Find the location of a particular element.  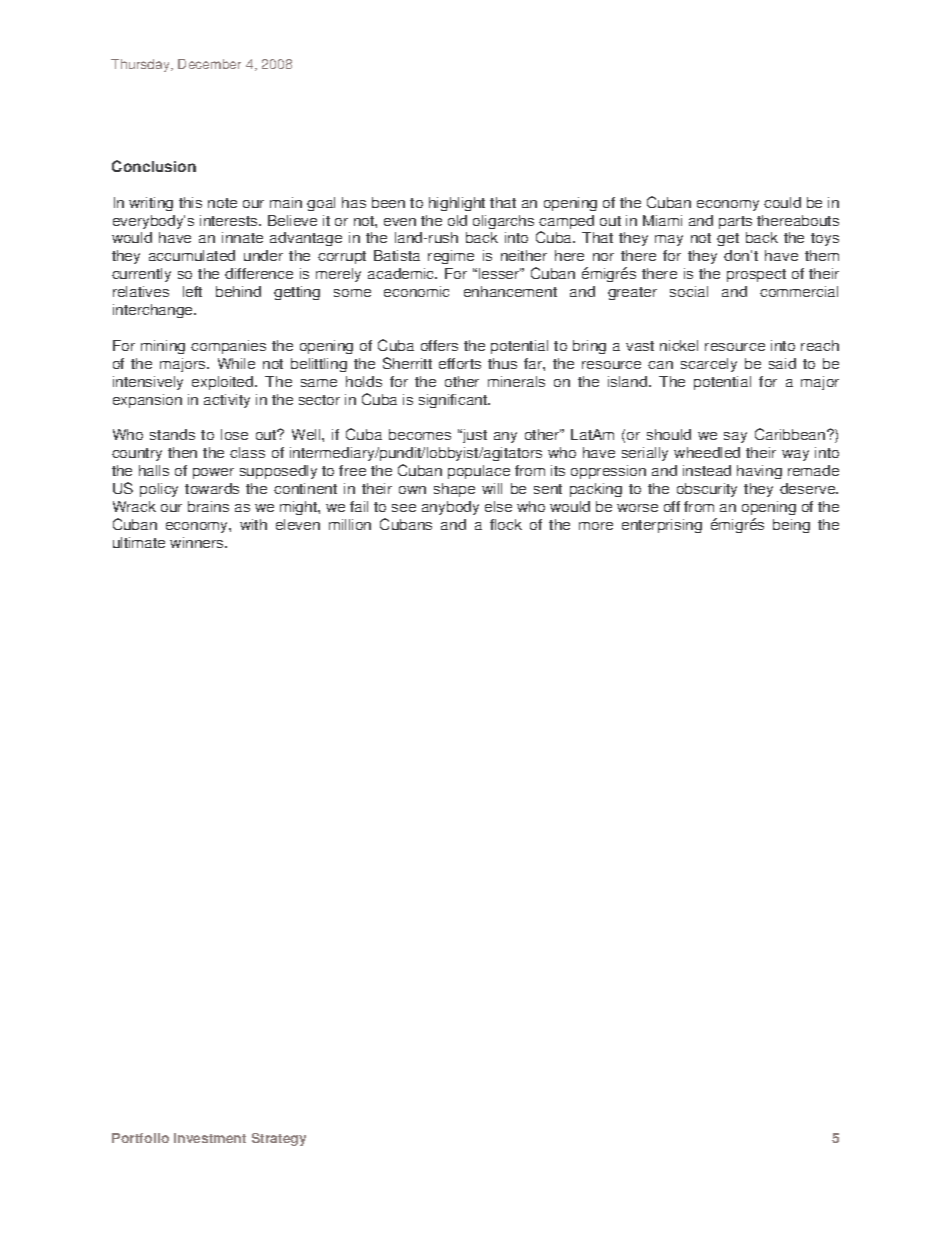

being is located at coordinates (791, 526).
